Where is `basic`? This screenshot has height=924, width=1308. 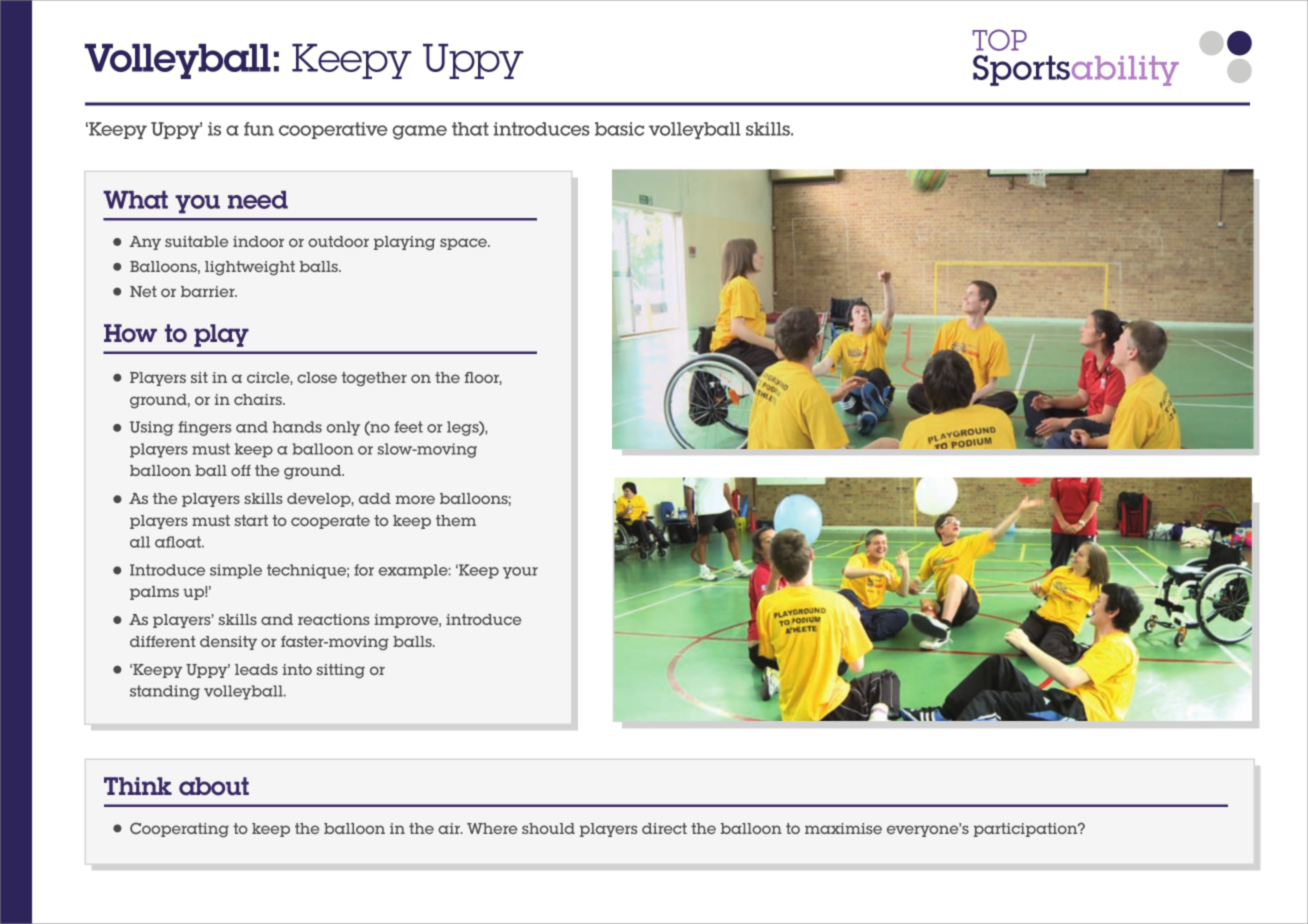
basic is located at coordinates (619, 129).
